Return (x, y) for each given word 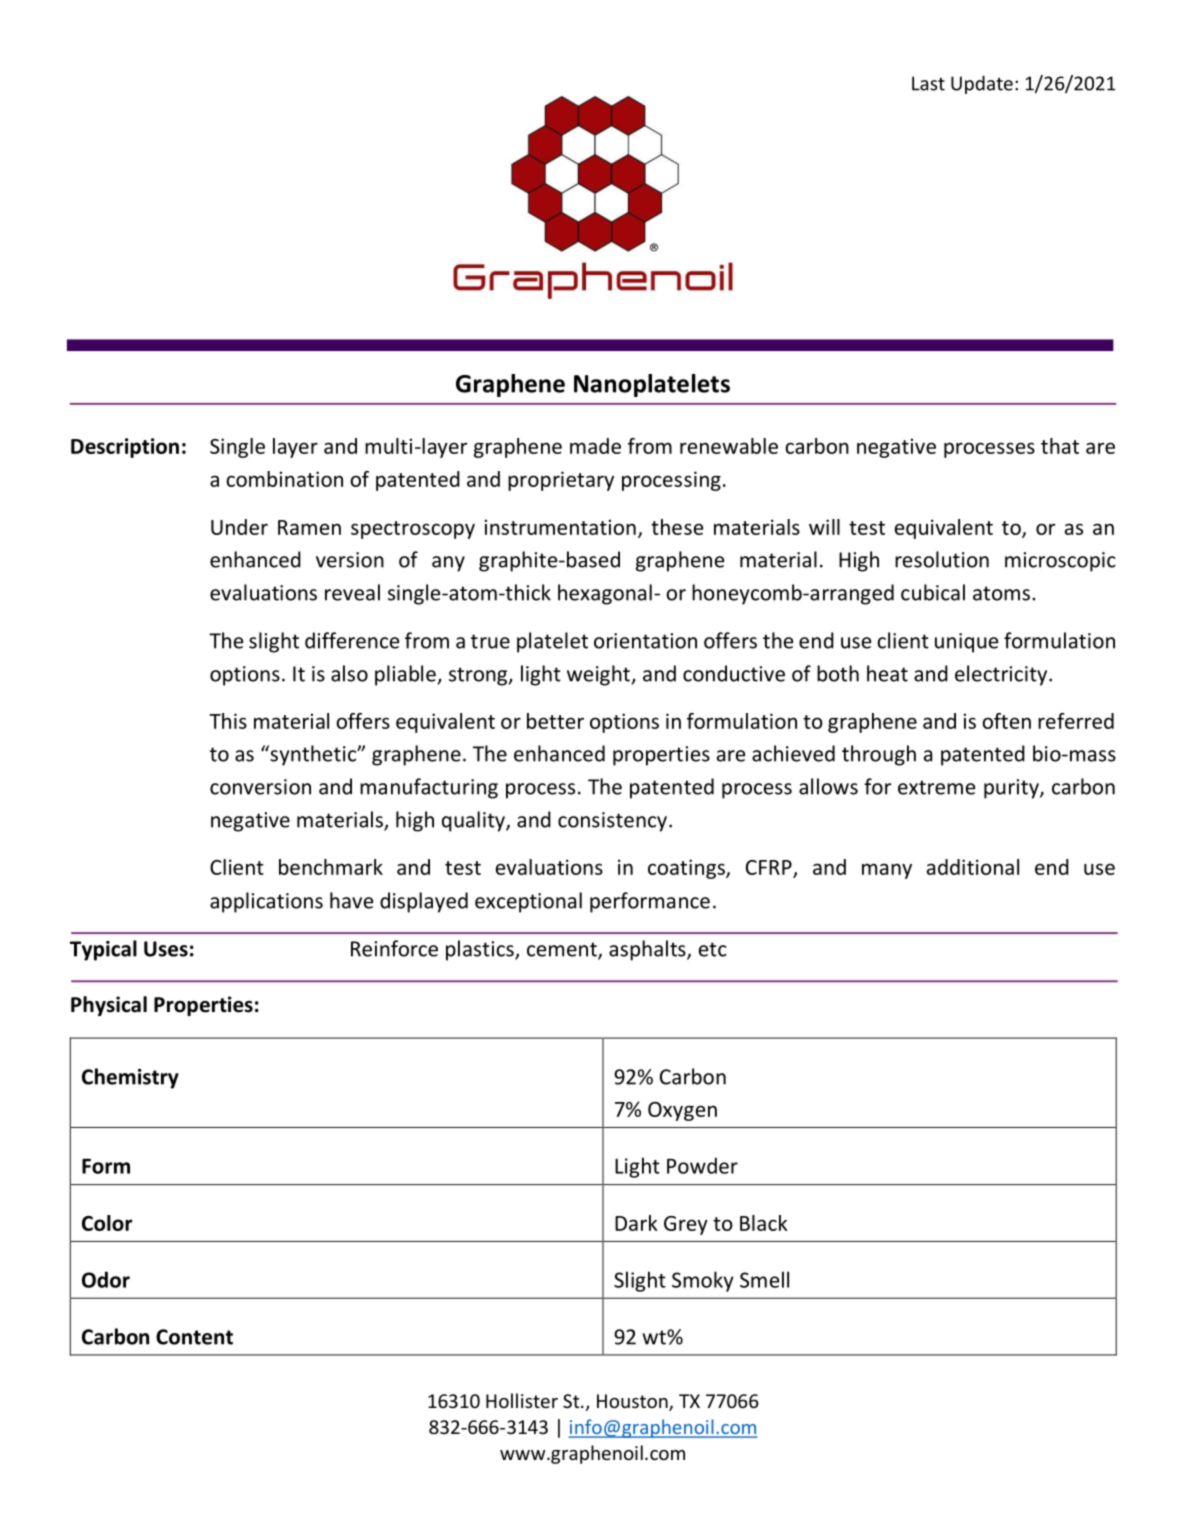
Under (239, 527)
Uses (166, 949)
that (1060, 446)
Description (125, 448)
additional (973, 867)
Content (194, 1337)
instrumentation (560, 527)
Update (982, 84)
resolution (942, 559)
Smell (764, 1279)
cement (563, 950)
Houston (633, 1402)
